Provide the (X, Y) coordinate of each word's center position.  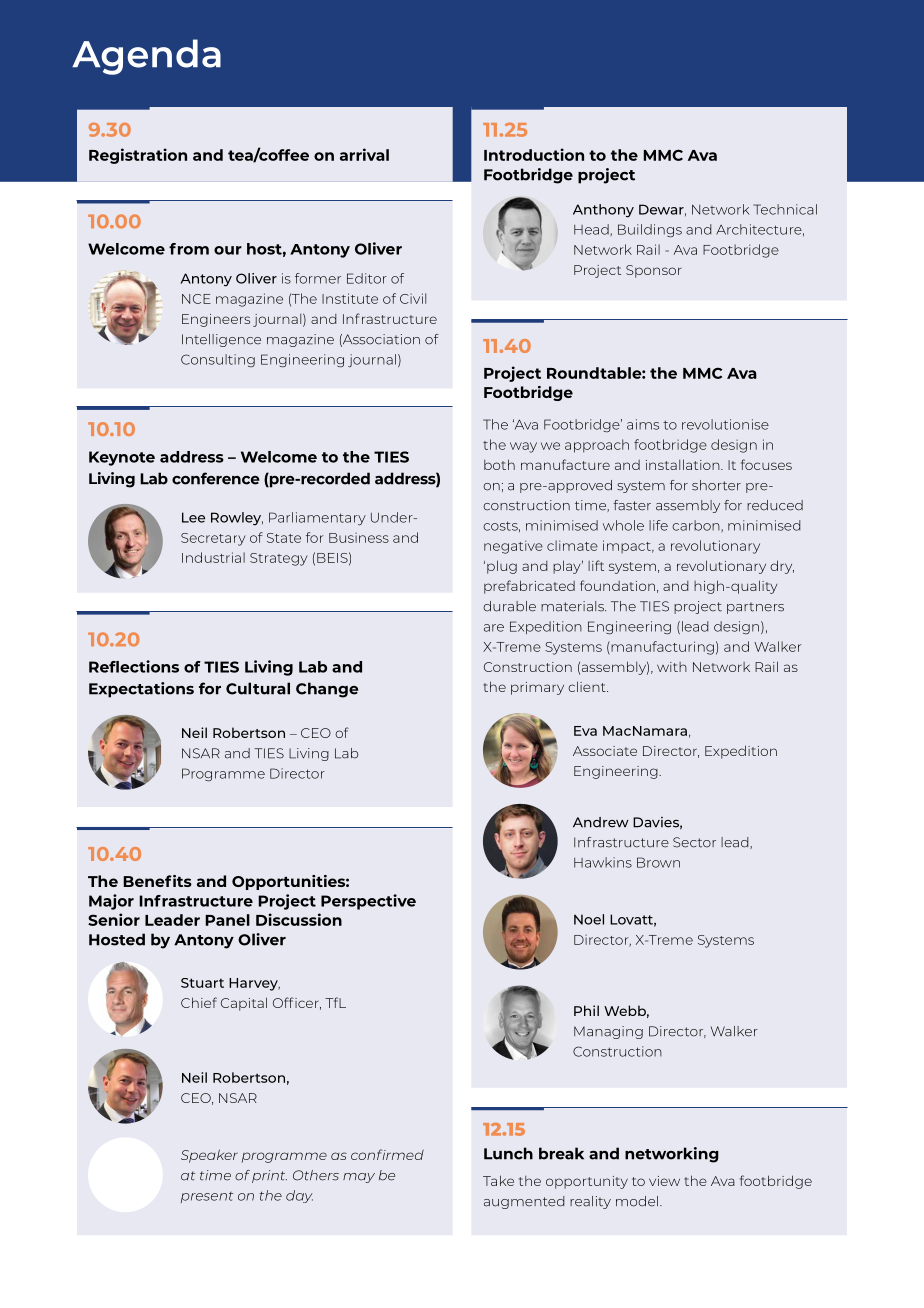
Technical (785, 209)
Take (498, 1180)
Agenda (146, 57)
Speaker (209, 1156)
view (664, 1181)
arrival (364, 154)
